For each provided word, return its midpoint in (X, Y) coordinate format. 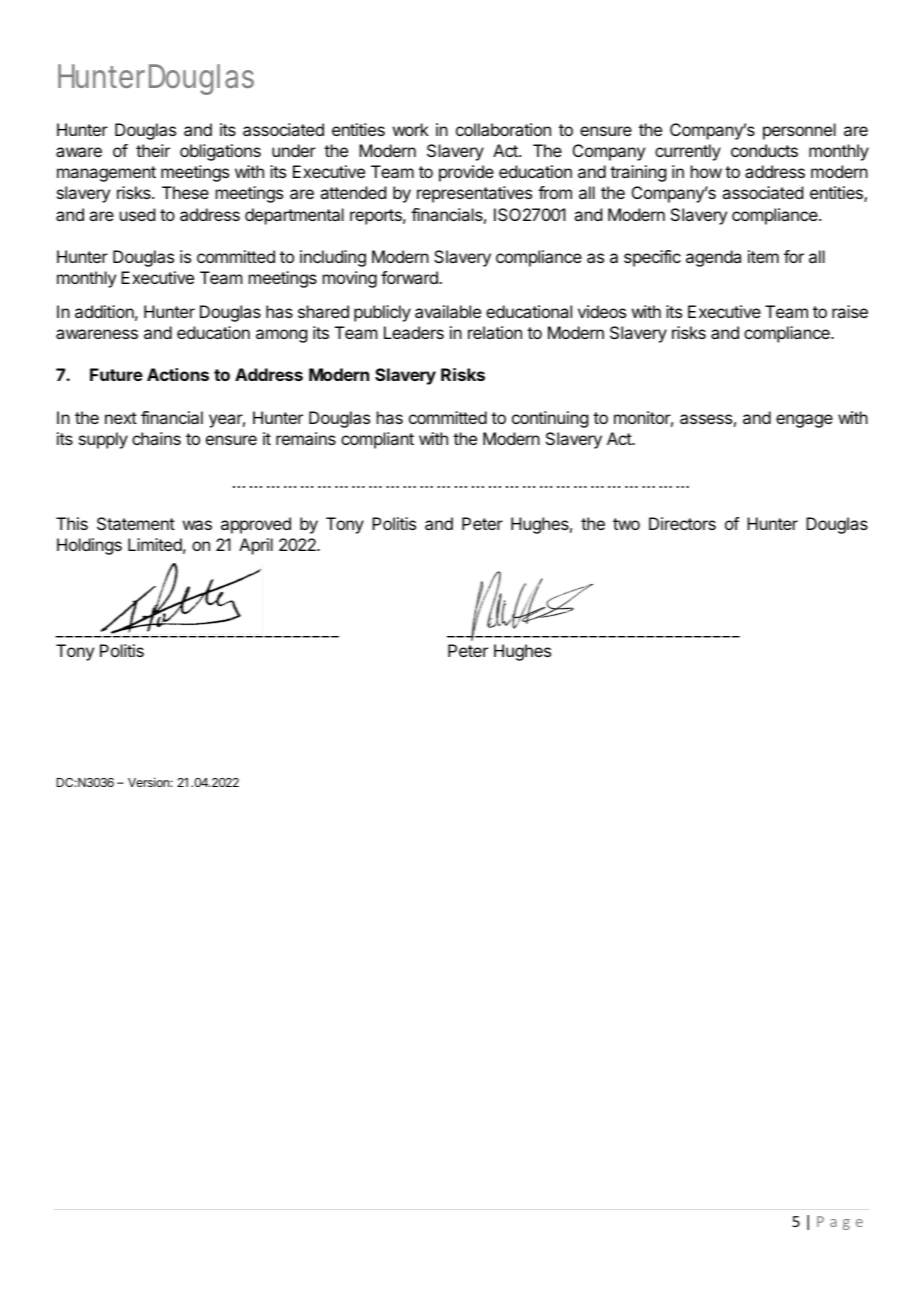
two (626, 524)
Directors (682, 523)
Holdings (89, 546)
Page (840, 1223)
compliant (377, 440)
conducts (764, 150)
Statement (136, 523)
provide (466, 173)
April (256, 546)
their (153, 150)
